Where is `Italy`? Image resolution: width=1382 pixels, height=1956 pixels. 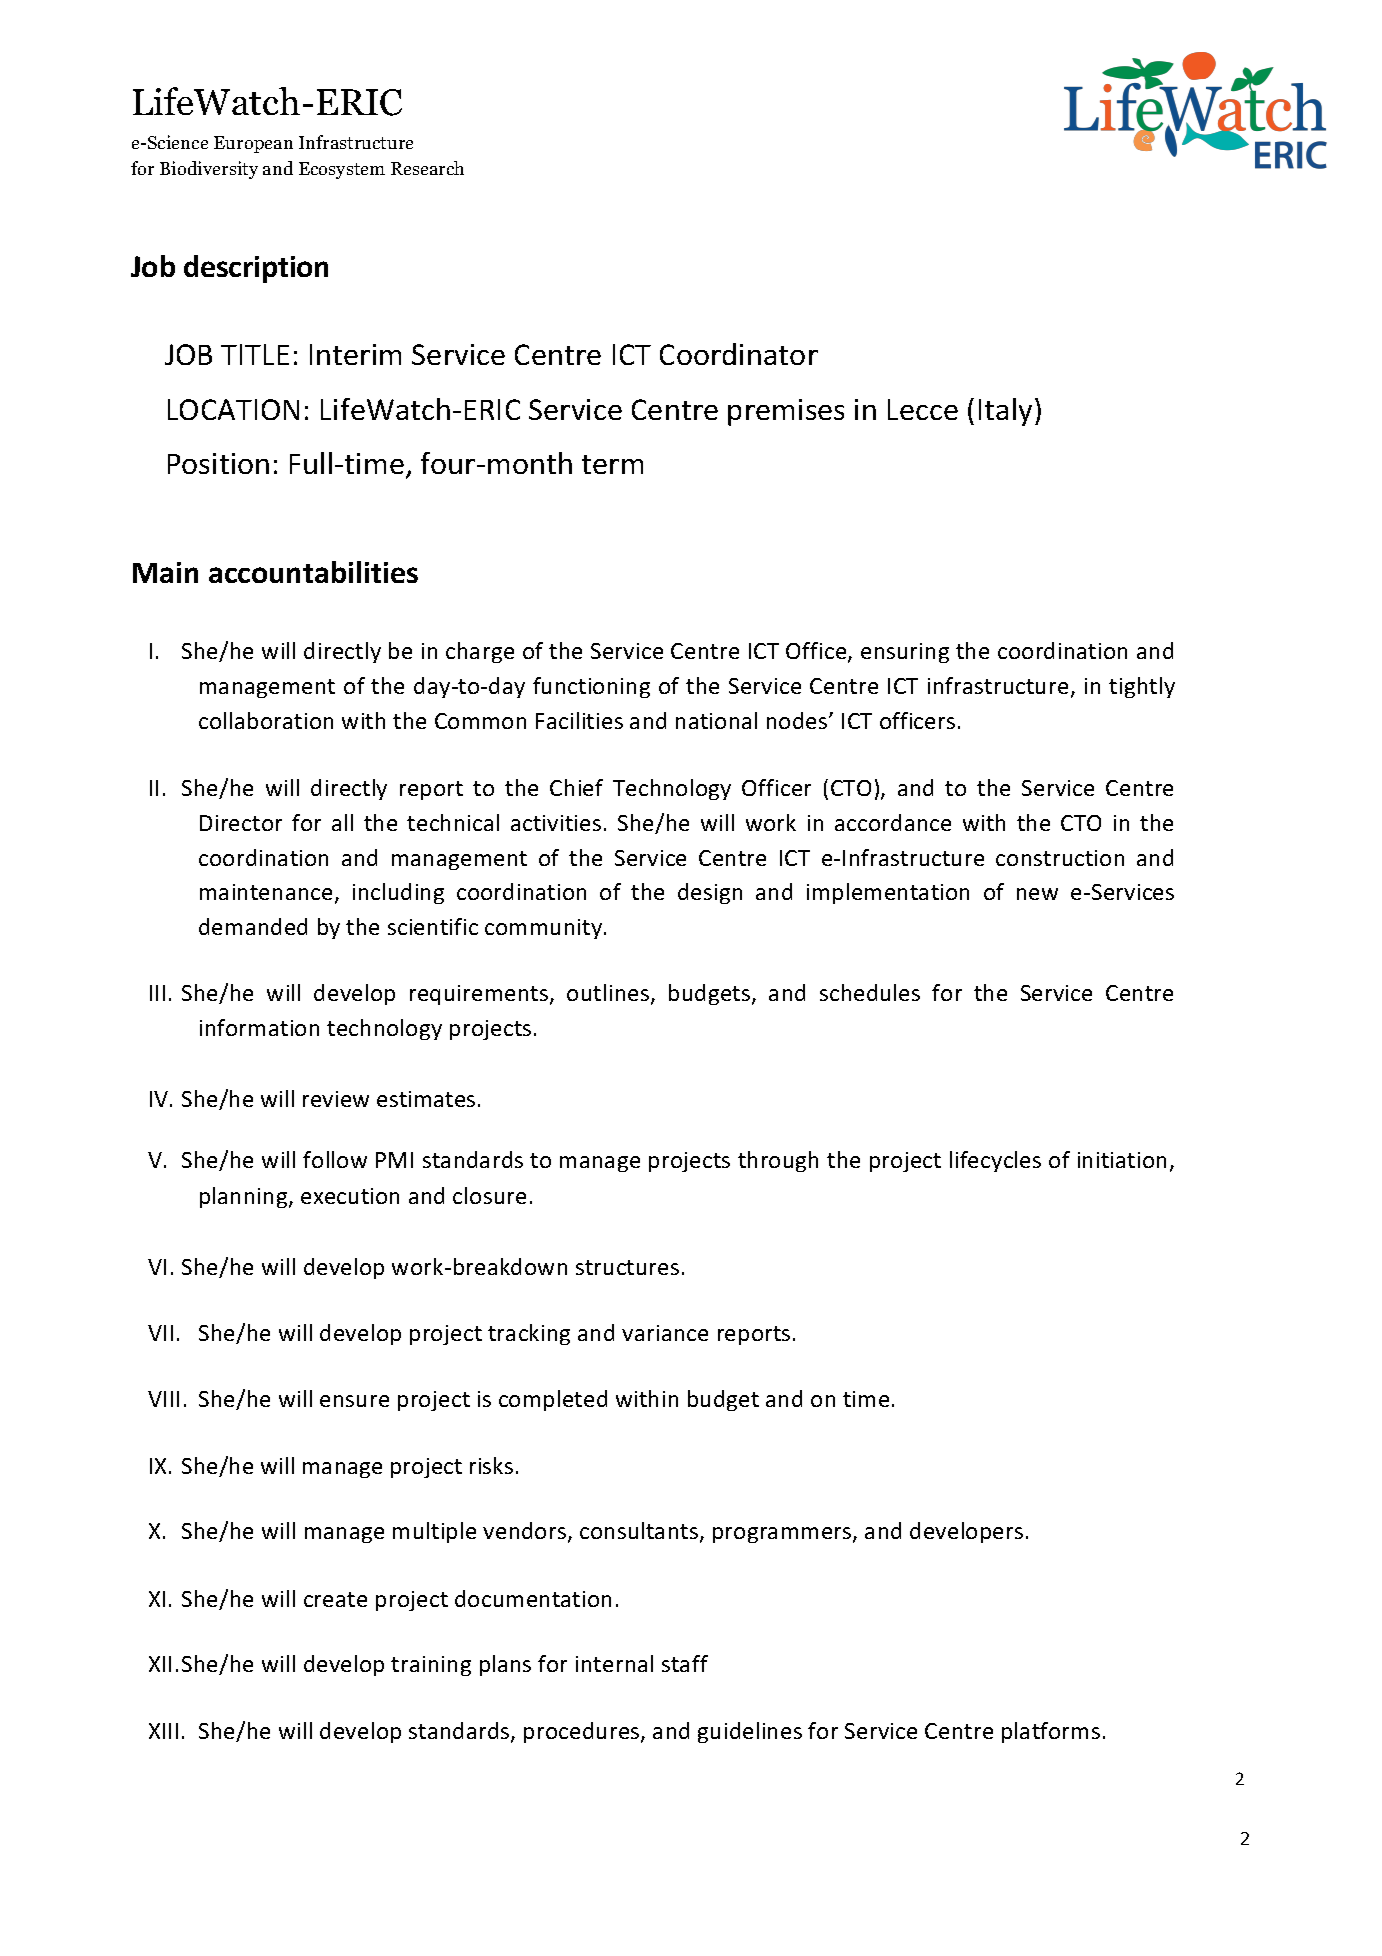 Italy is located at coordinates (1005, 412).
